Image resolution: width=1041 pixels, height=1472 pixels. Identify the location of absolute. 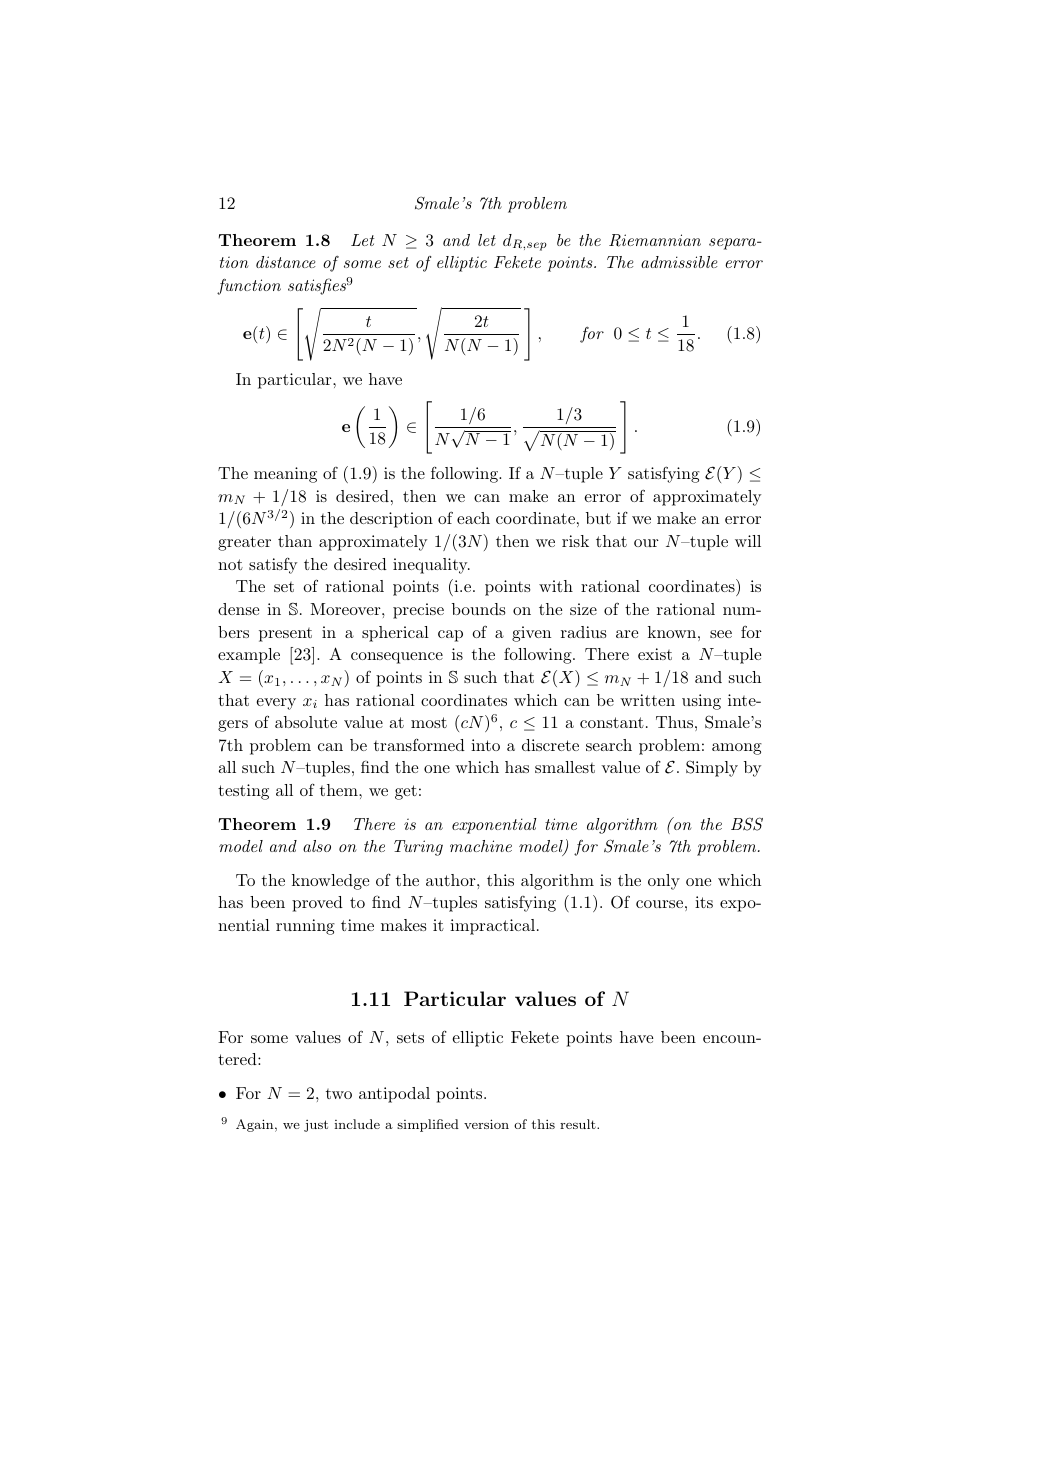
(306, 722).
